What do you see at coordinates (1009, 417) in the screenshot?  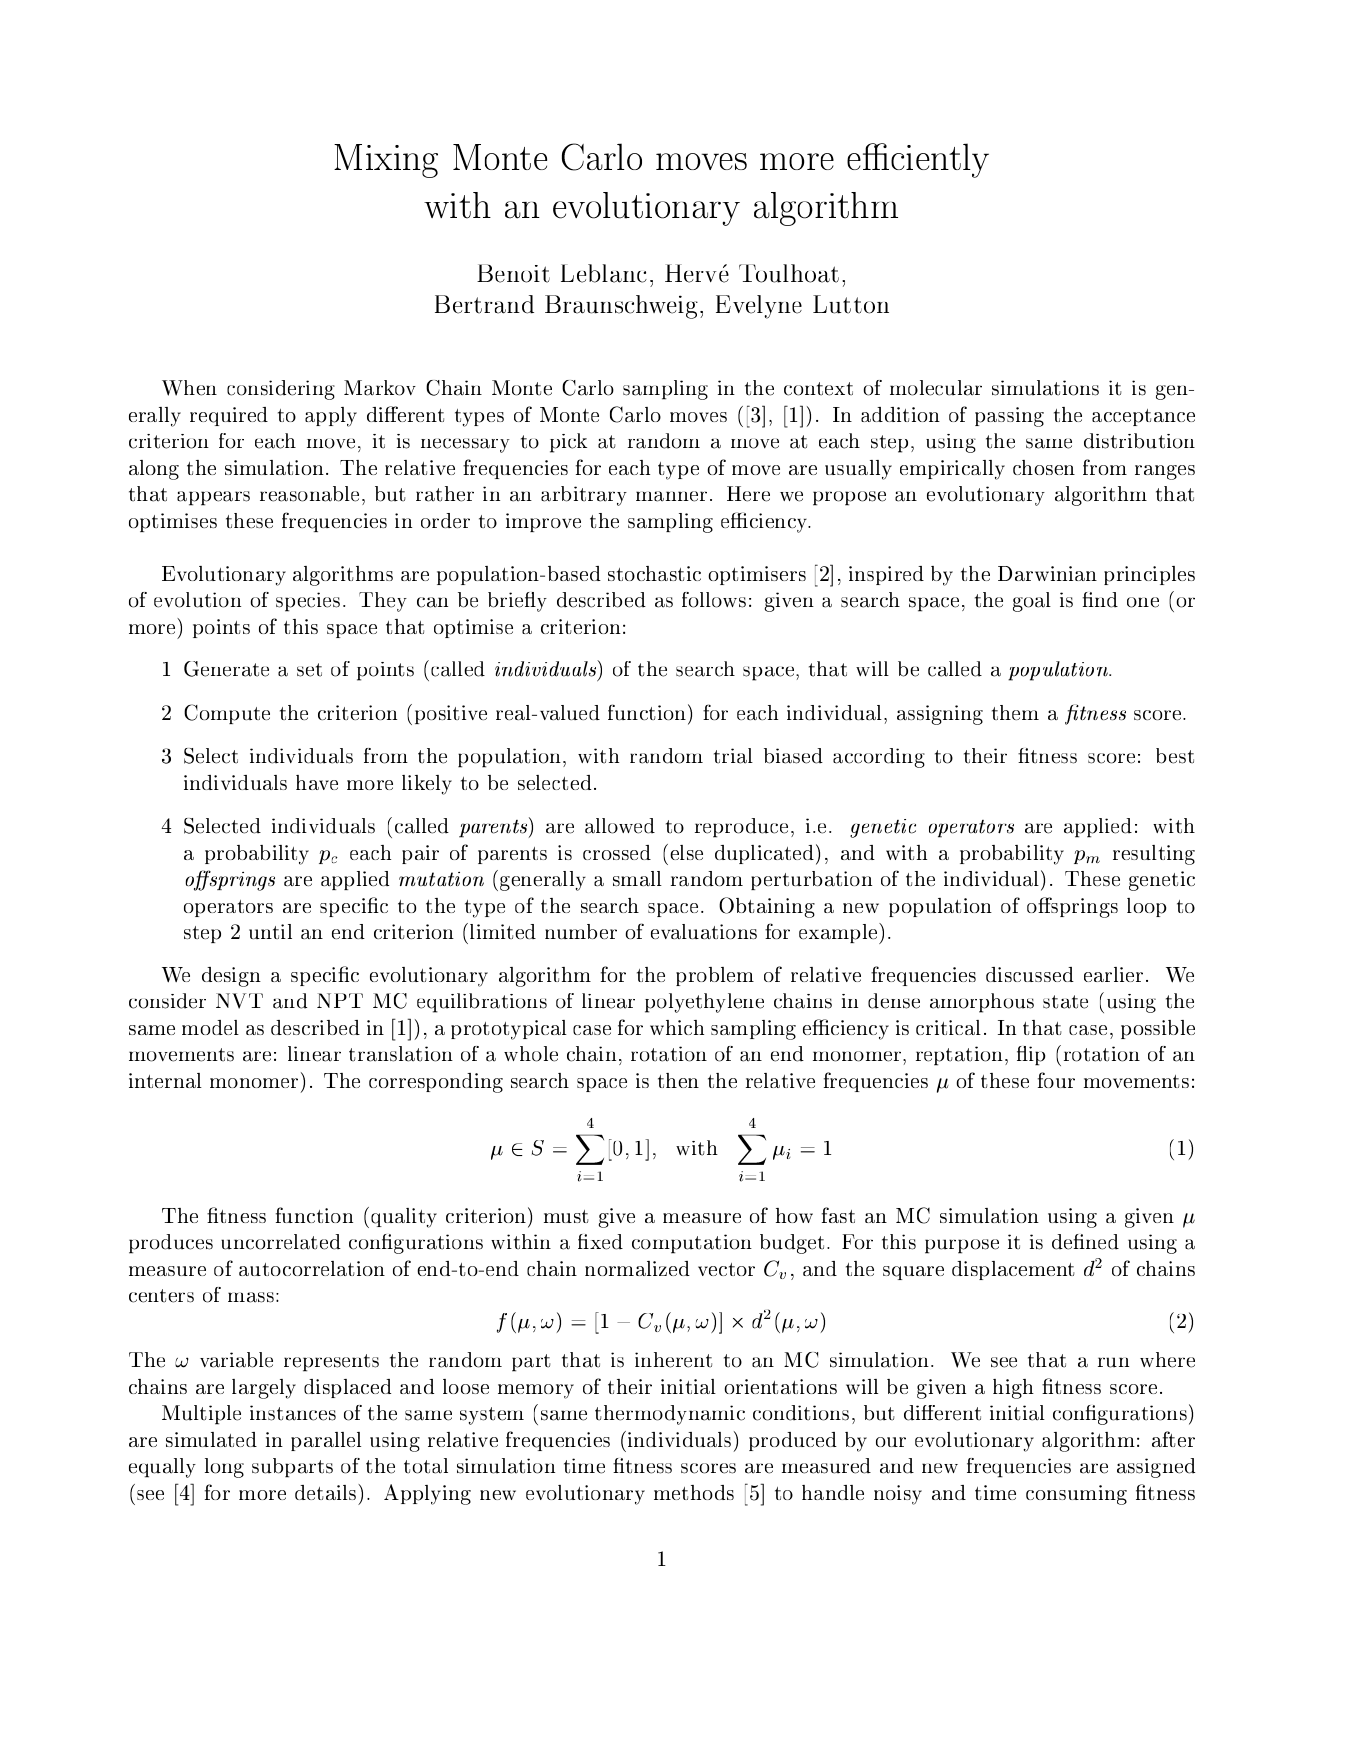 I see `passing` at bounding box center [1009, 417].
